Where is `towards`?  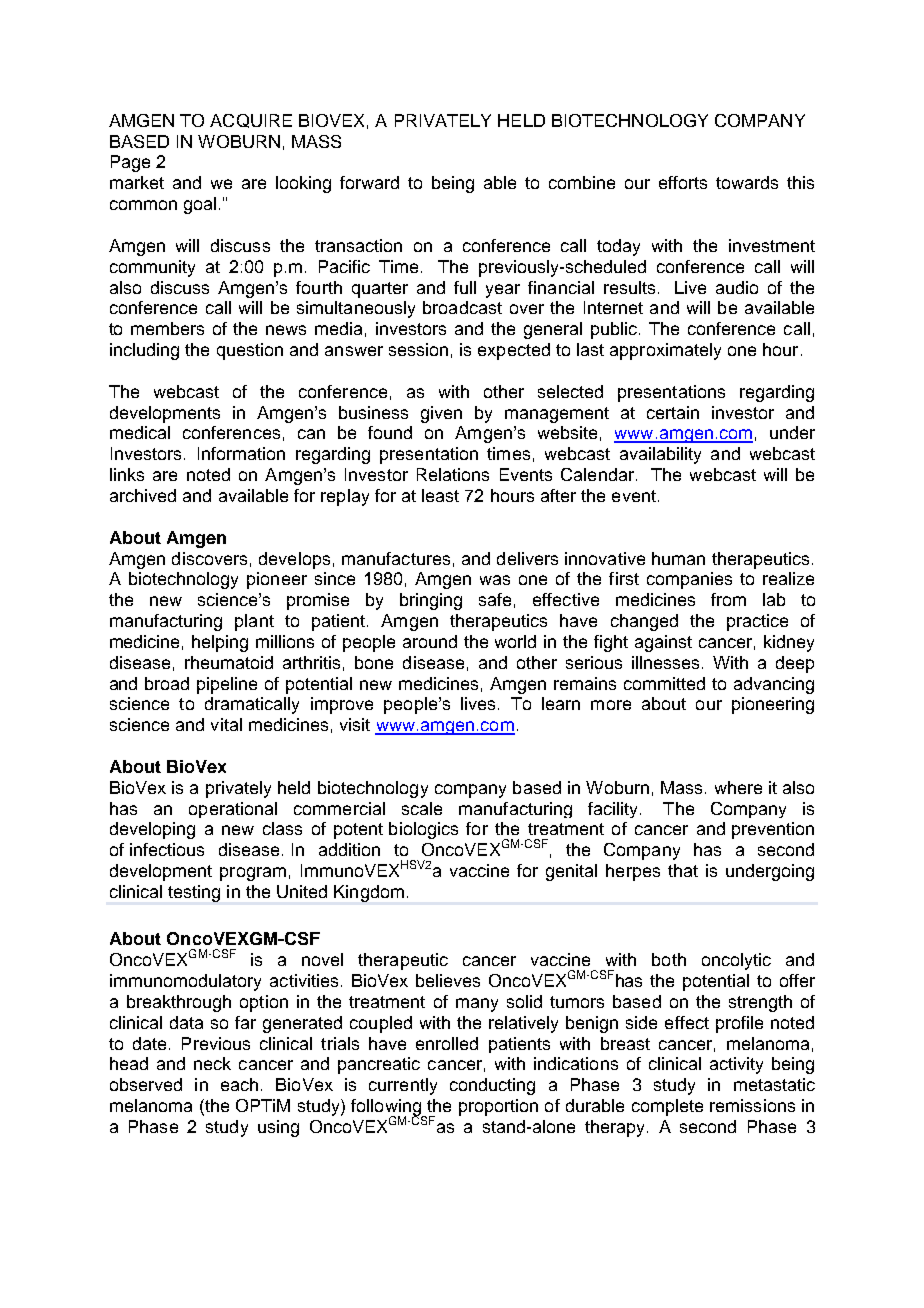
towards is located at coordinates (747, 182).
